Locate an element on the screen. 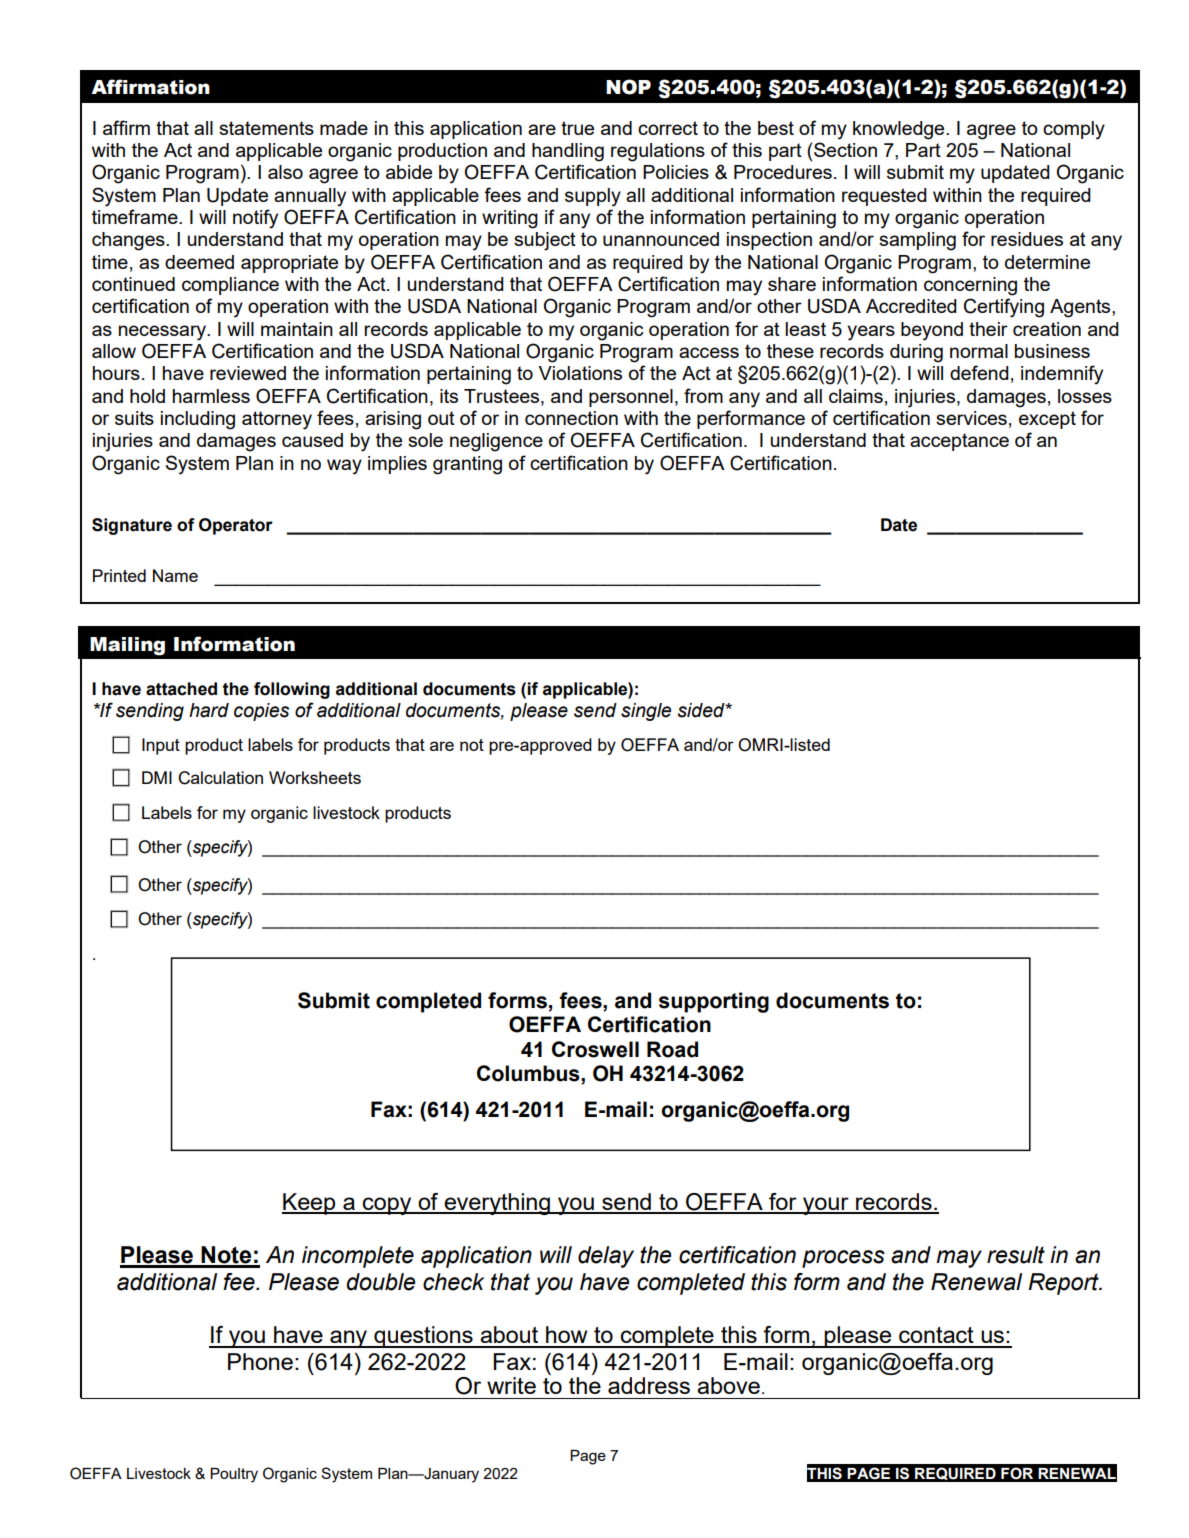  knowledge is located at coordinates (900, 130).
